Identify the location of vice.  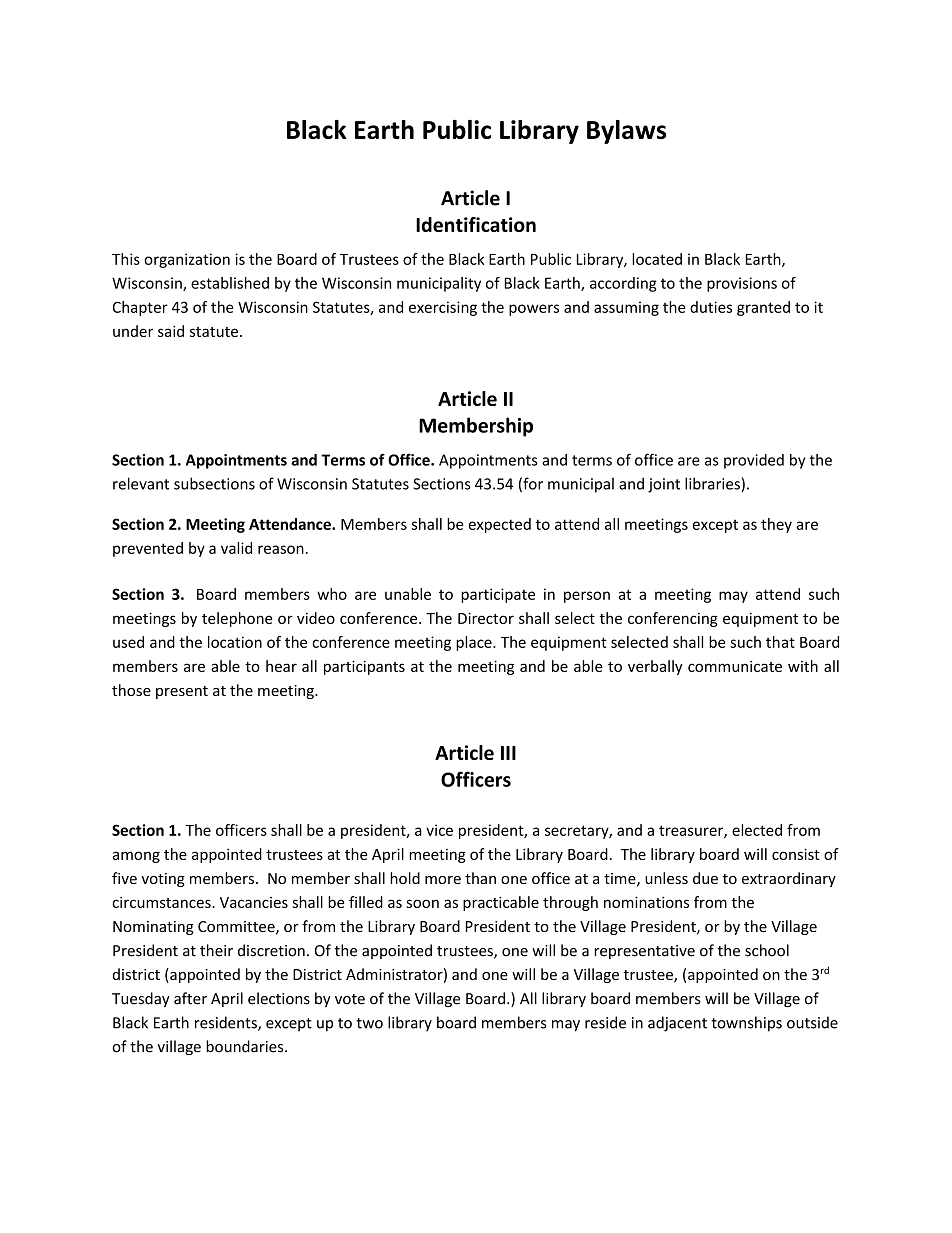
(439, 830).
